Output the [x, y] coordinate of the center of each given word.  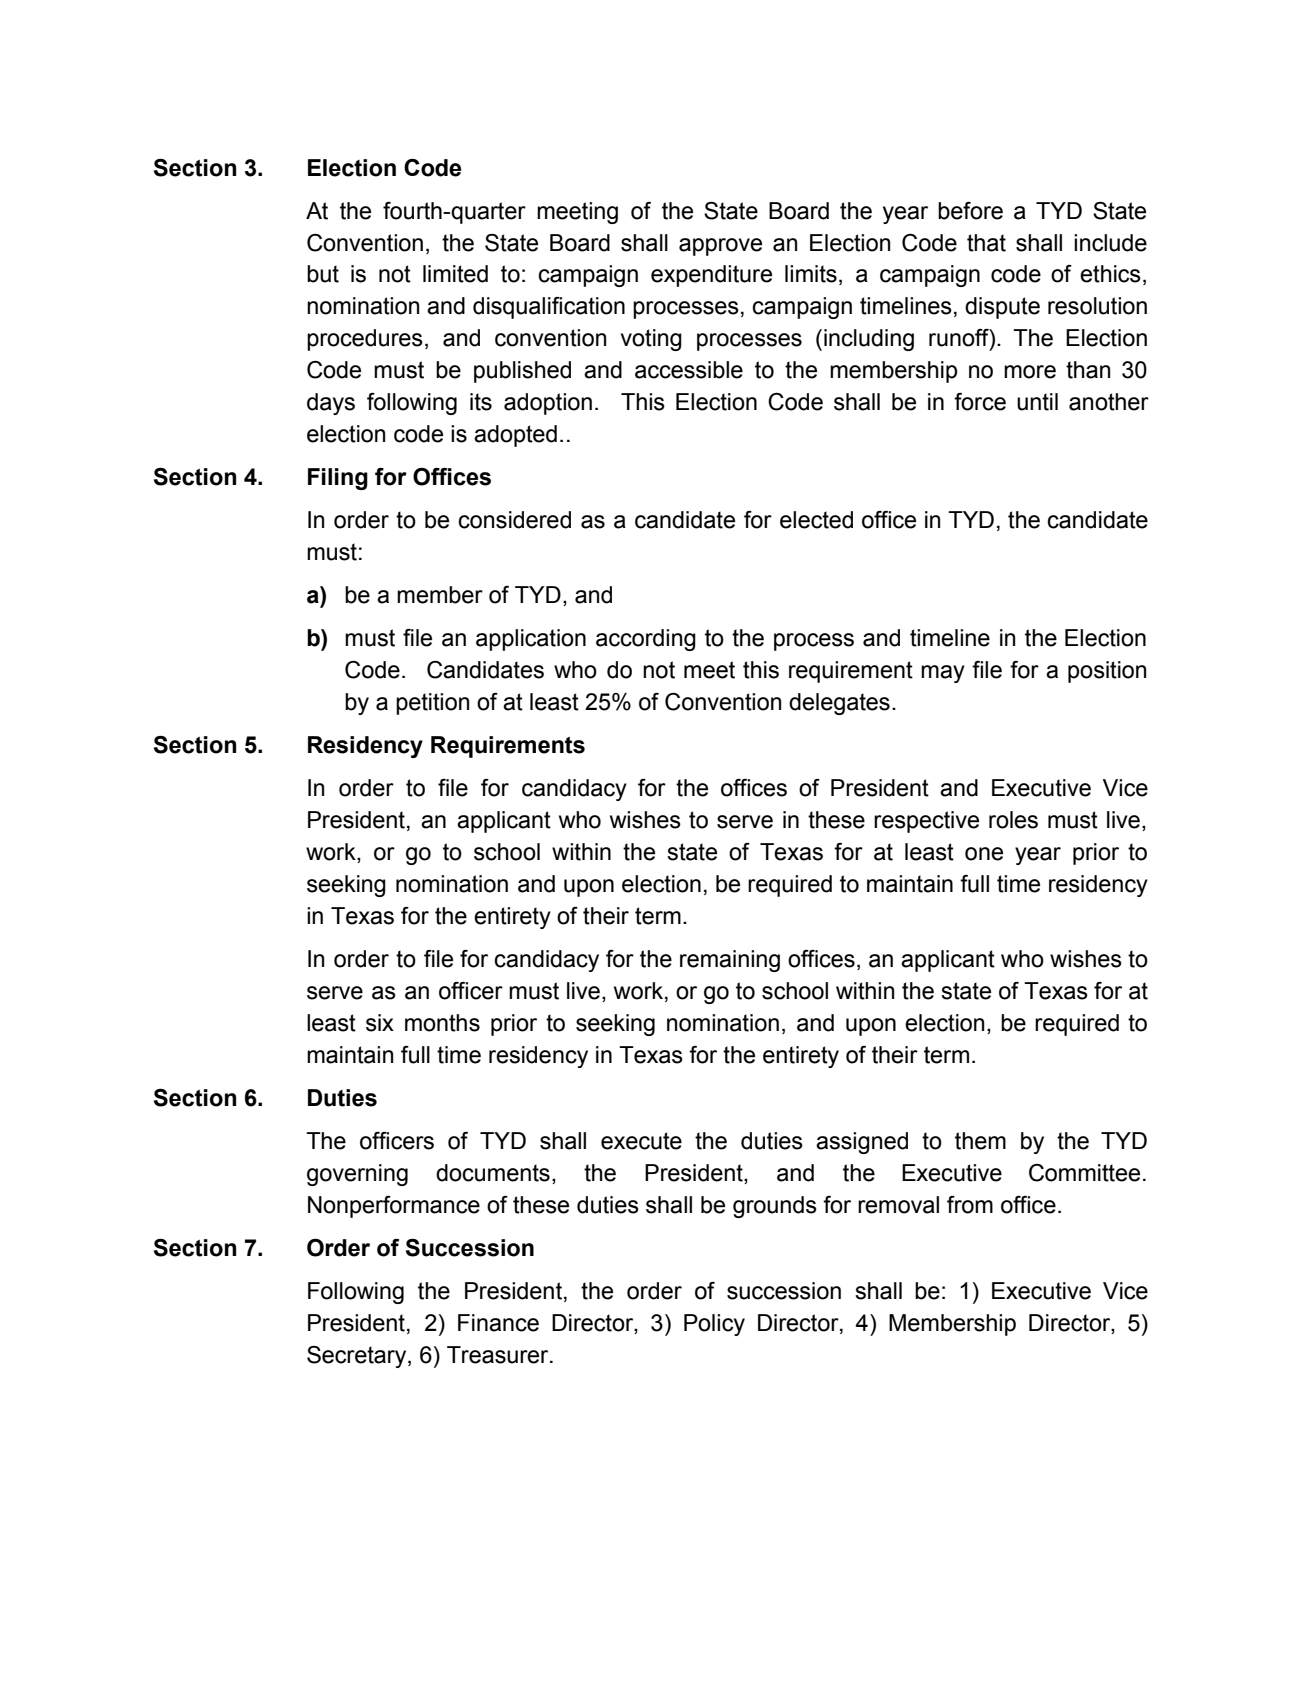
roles [1013, 820]
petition [432, 704]
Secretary [358, 1357]
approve [720, 247]
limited [455, 274]
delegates [839, 704]
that [986, 243]
